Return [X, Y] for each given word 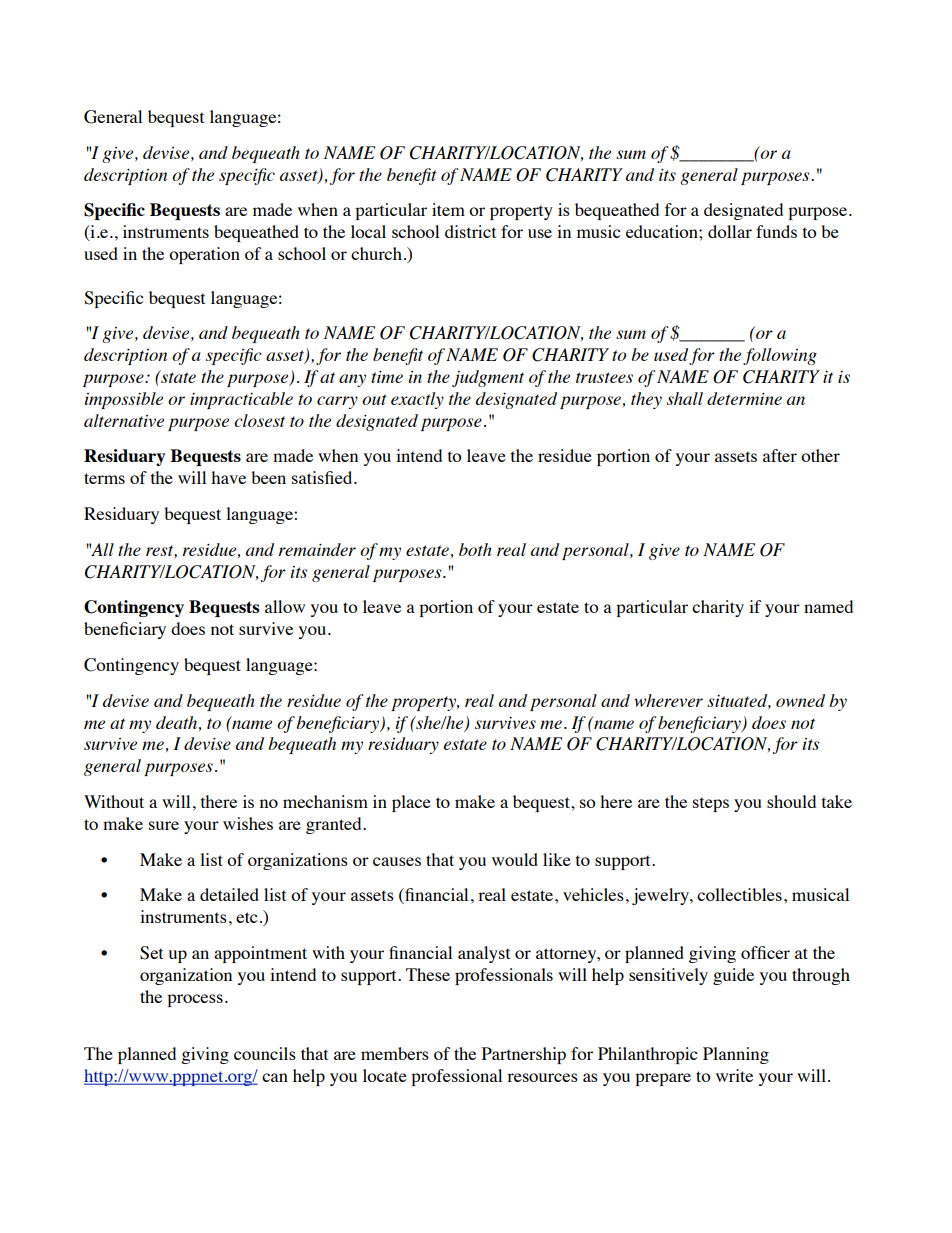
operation [204, 255]
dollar [730, 231]
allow [285, 606]
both [475, 549]
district [470, 231]
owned [800, 700]
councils [265, 1053]
